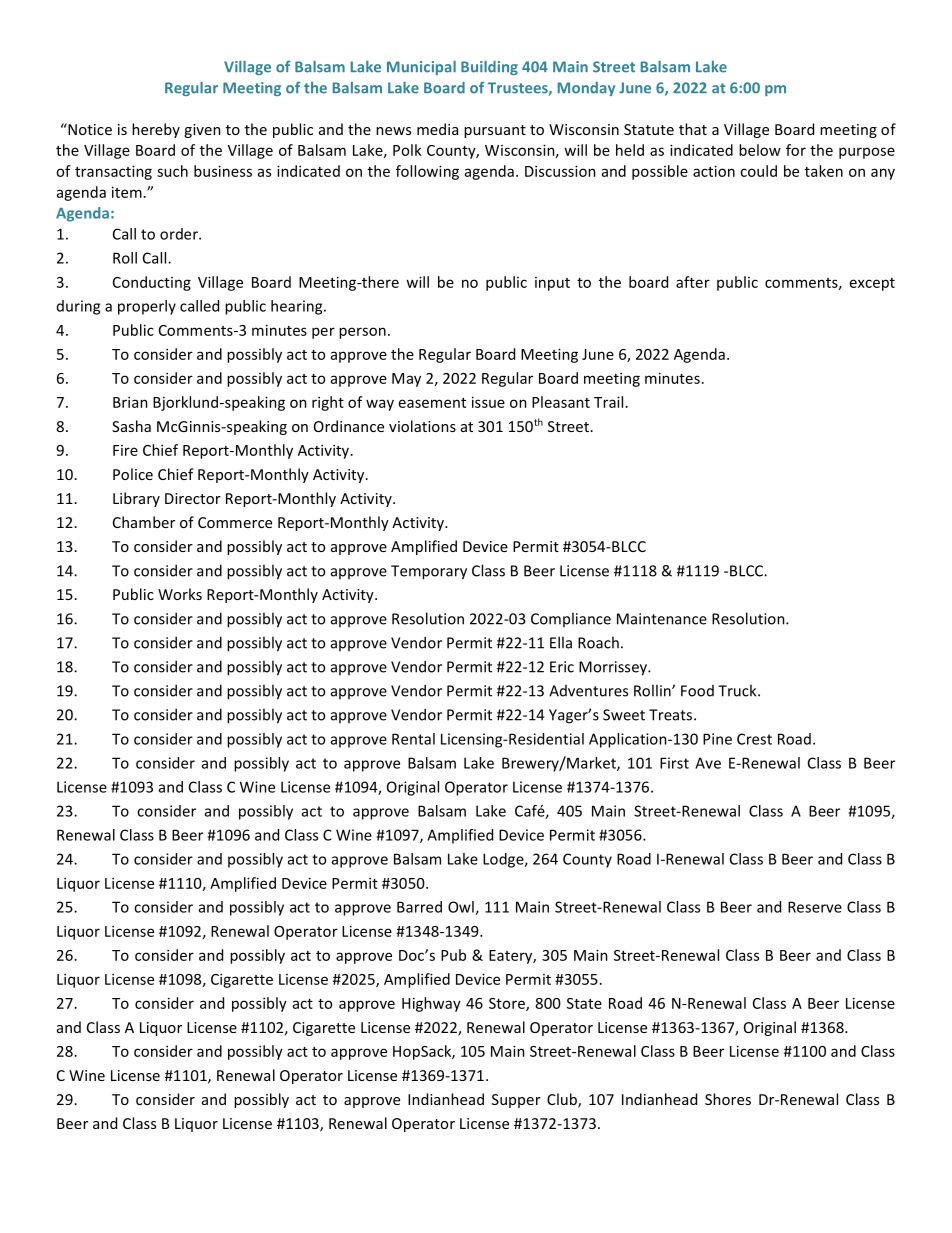 This screenshot has height=1233, width=952. Describe the element at coordinates (562, 667) in the screenshot. I see `Eric` at that location.
